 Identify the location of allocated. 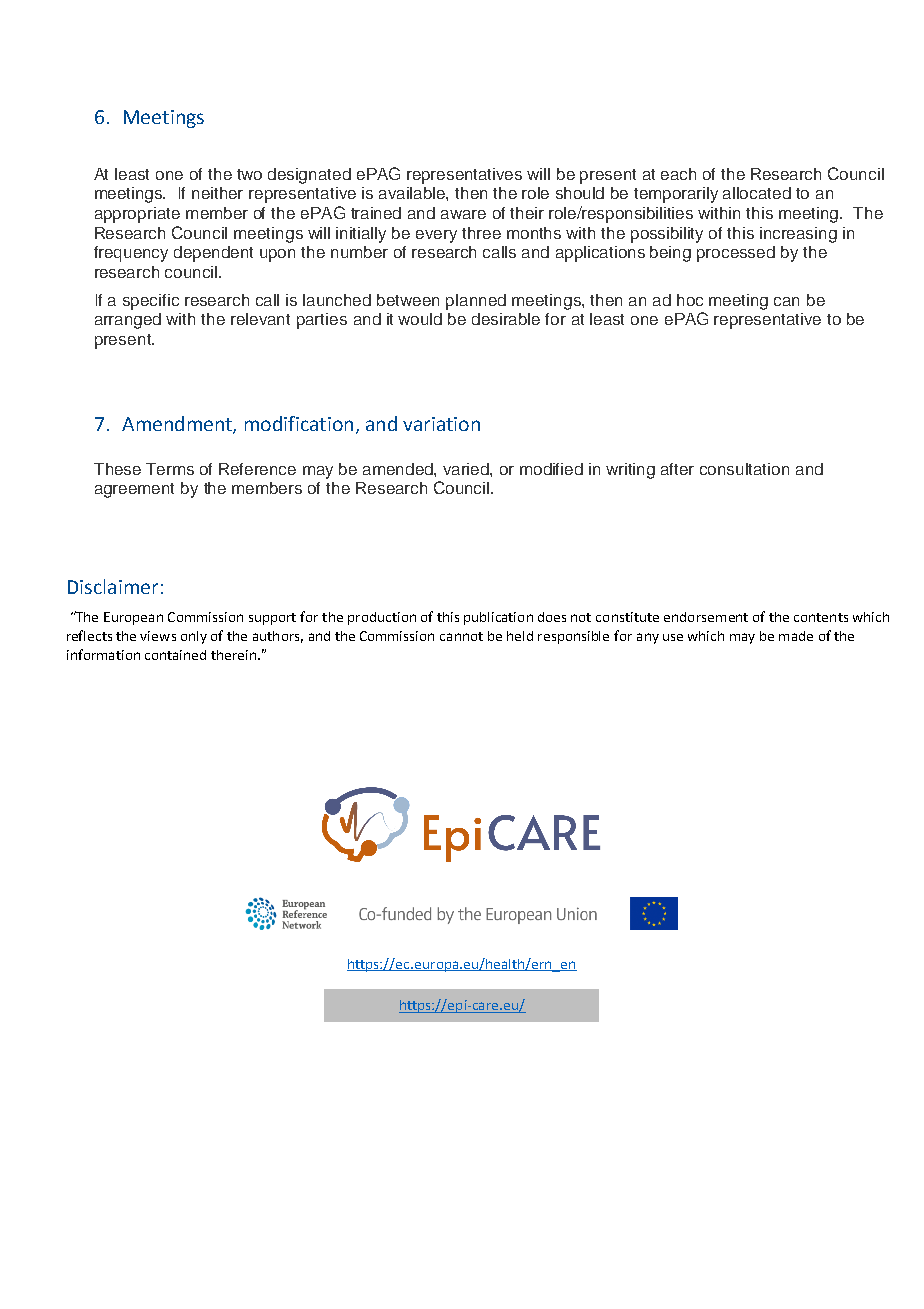
(757, 193).
